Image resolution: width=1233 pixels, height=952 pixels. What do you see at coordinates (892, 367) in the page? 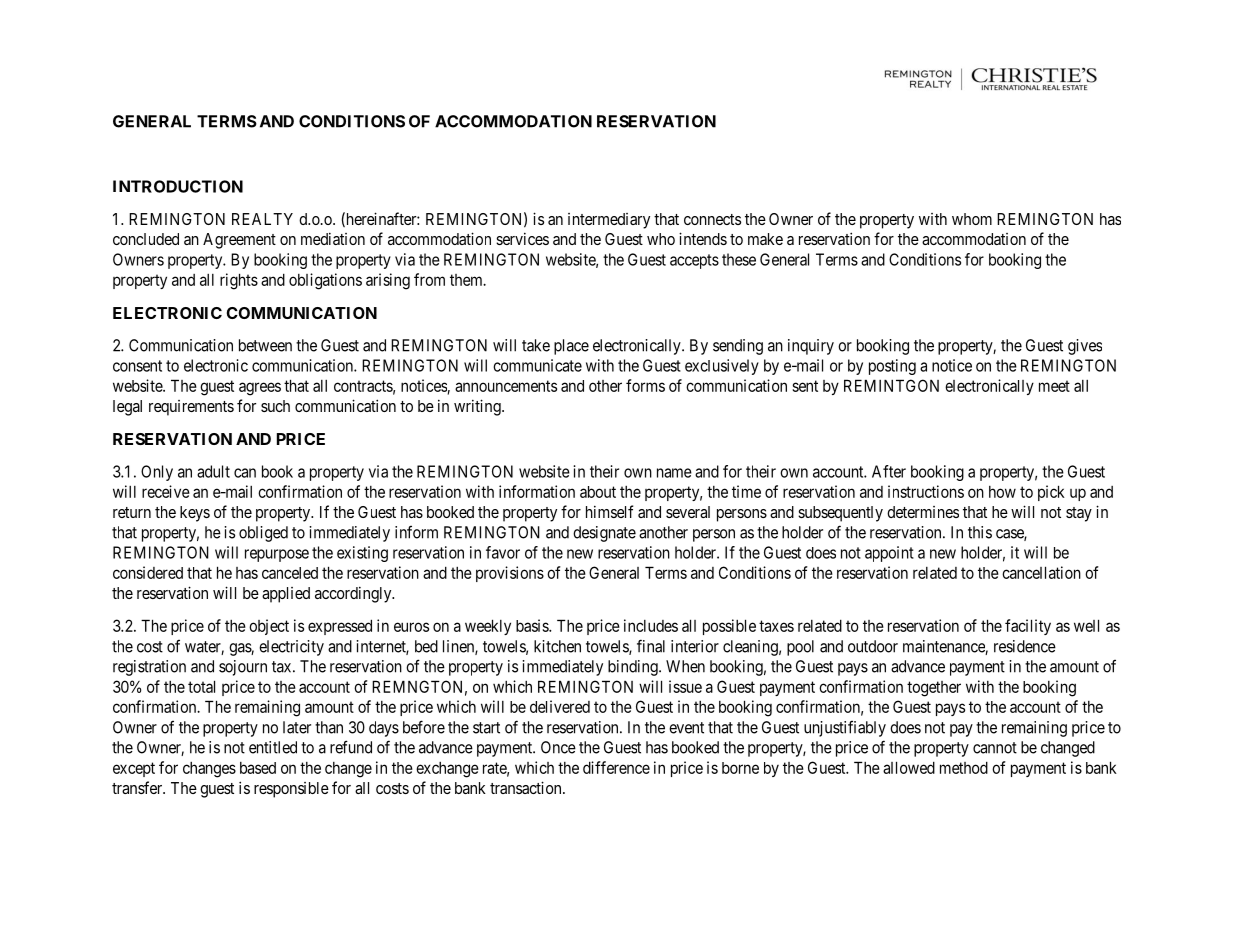
I see `posting` at bounding box center [892, 367].
